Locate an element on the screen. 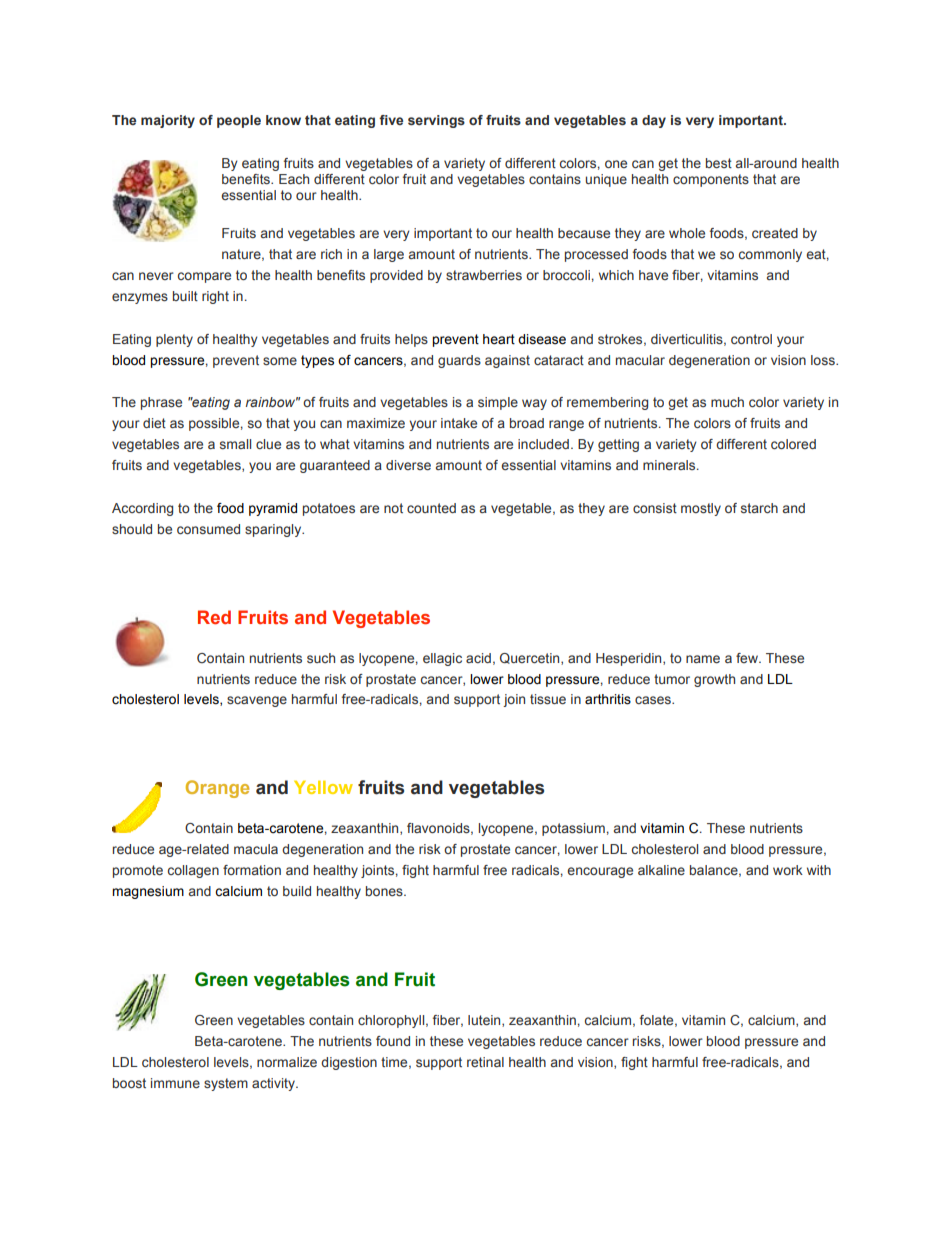 This screenshot has width=952, height=1233. servings is located at coordinates (436, 121).
